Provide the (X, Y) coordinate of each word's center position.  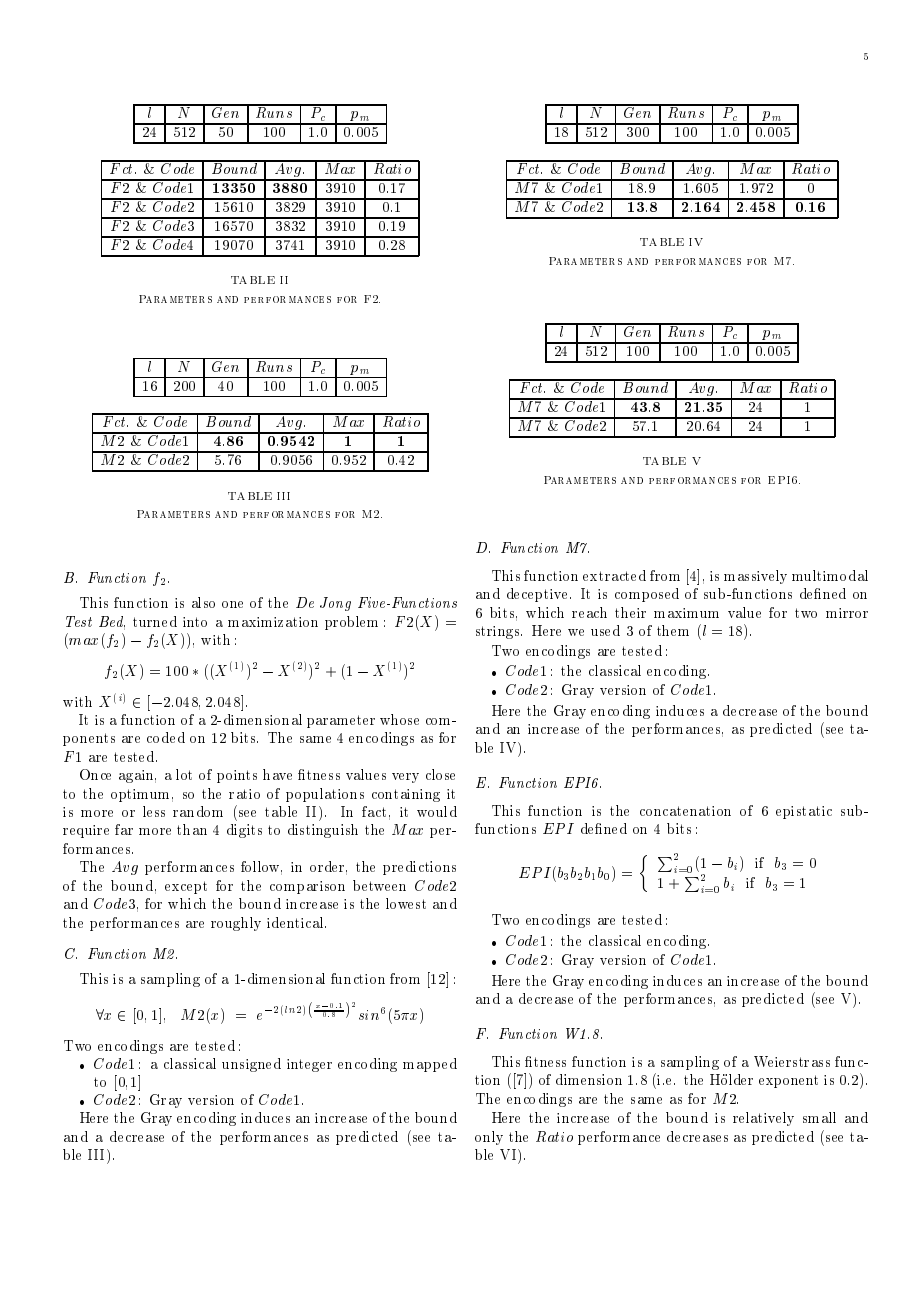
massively (755, 577)
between (379, 885)
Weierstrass (792, 1061)
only (489, 1138)
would (437, 811)
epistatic (804, 812)
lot (184, 774)
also (203, 602)
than (192, 829)
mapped (430, 1065)
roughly (236, 924)
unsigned (251, 1065)
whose (399, 719)
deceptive (537, 595)
